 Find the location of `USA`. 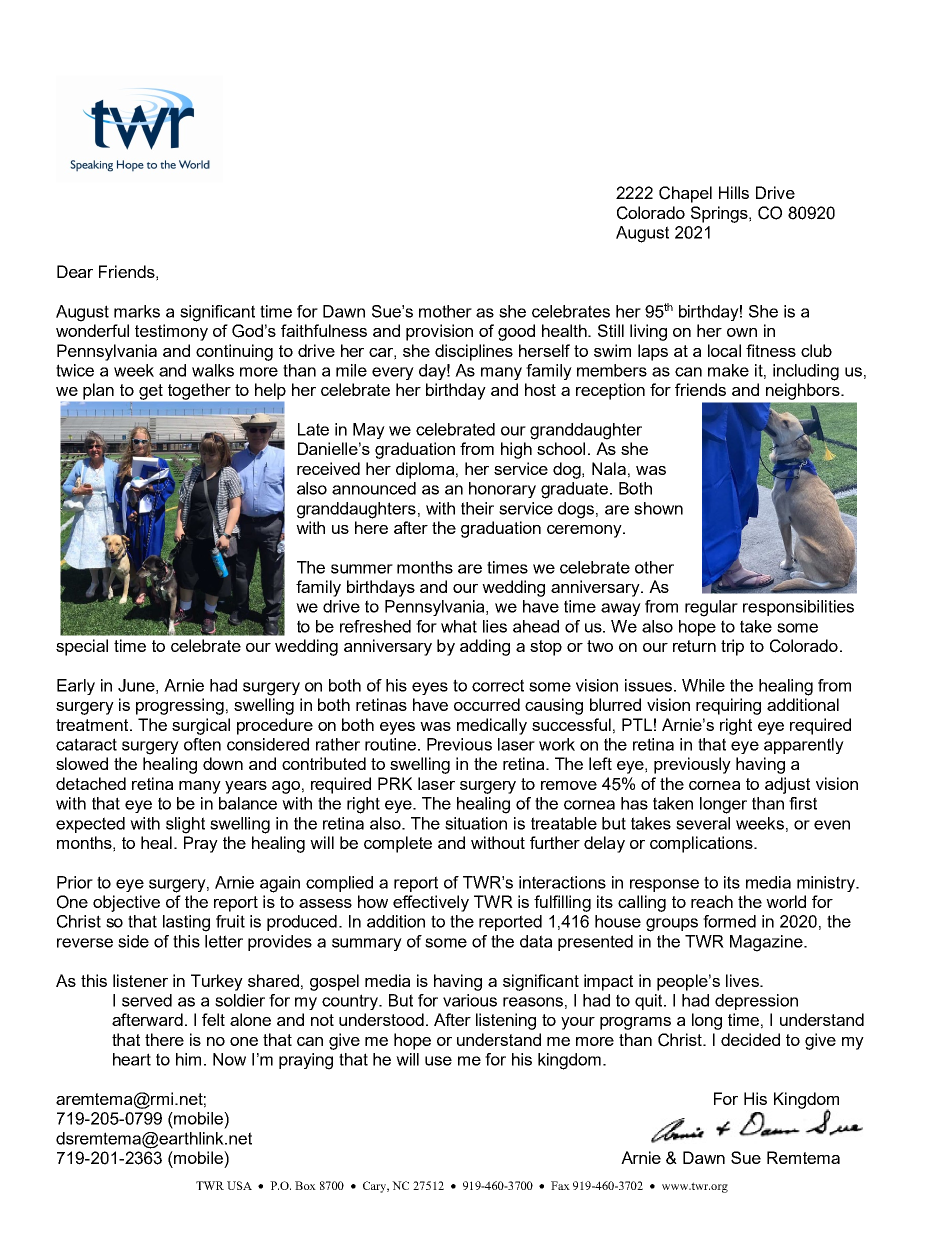

USA is located at coordinates (239, 1185).
